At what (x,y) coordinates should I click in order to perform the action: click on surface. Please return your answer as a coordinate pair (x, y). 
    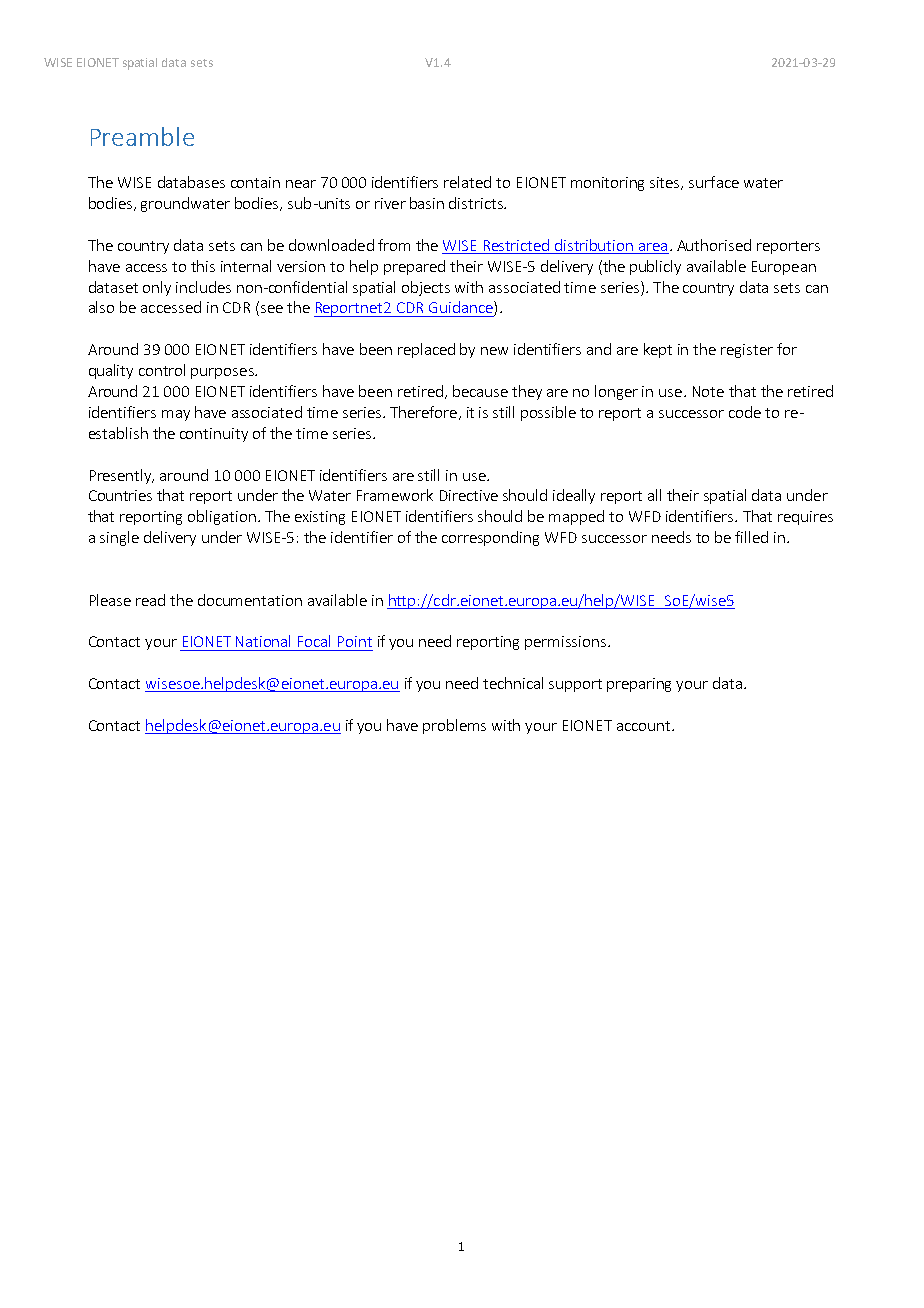
    Looking at the image, I should click on (714, 182).
